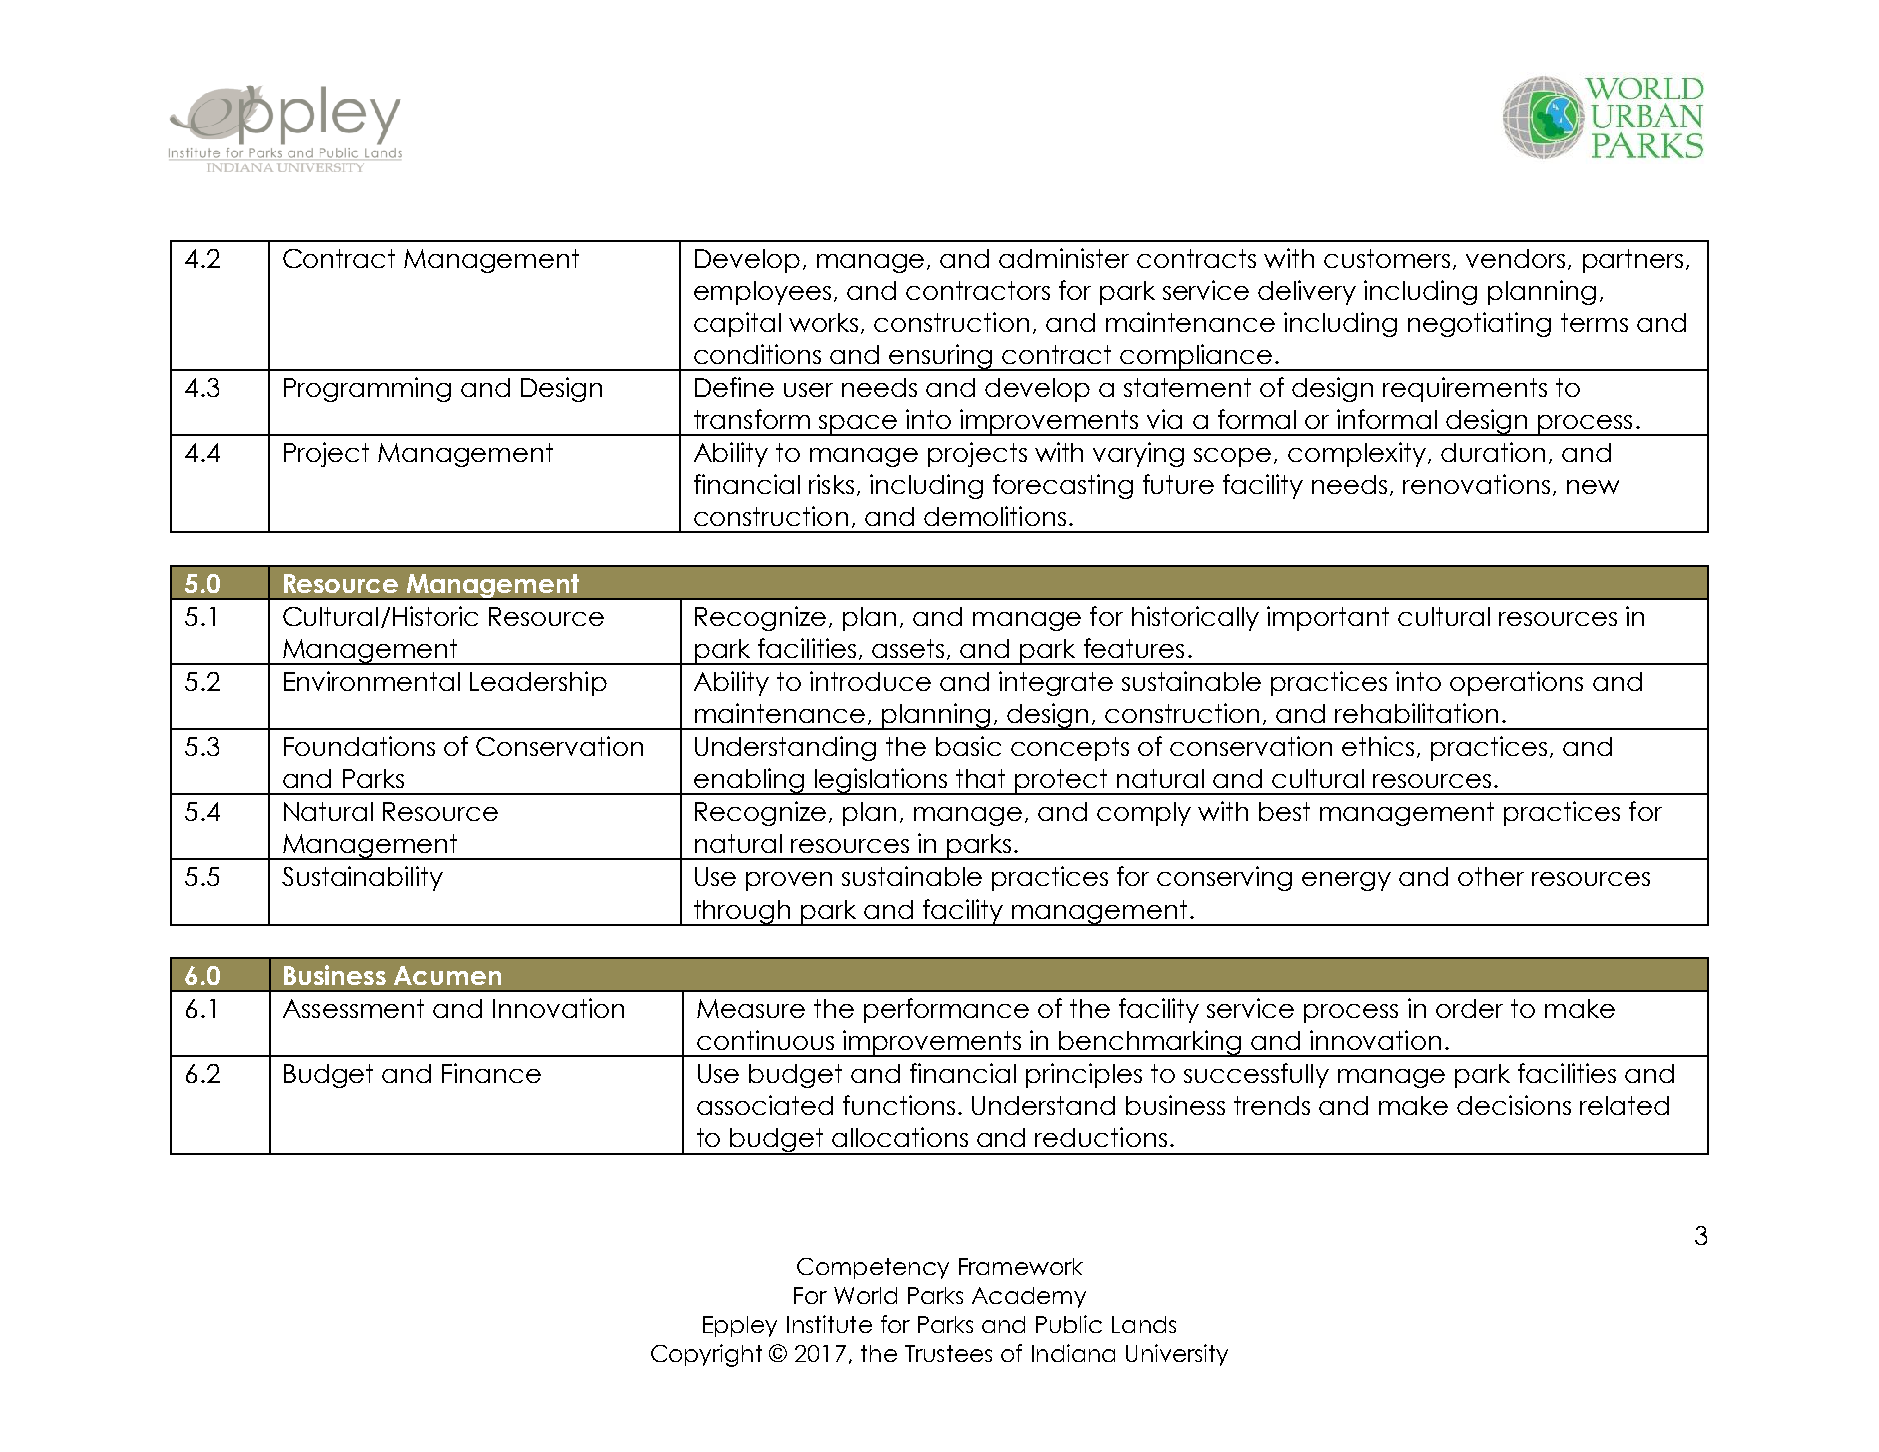 The width and height of the image is (1879, 1452). Describe the element at coordinates (1064, 258) in the image. I see `administer` at that location.
